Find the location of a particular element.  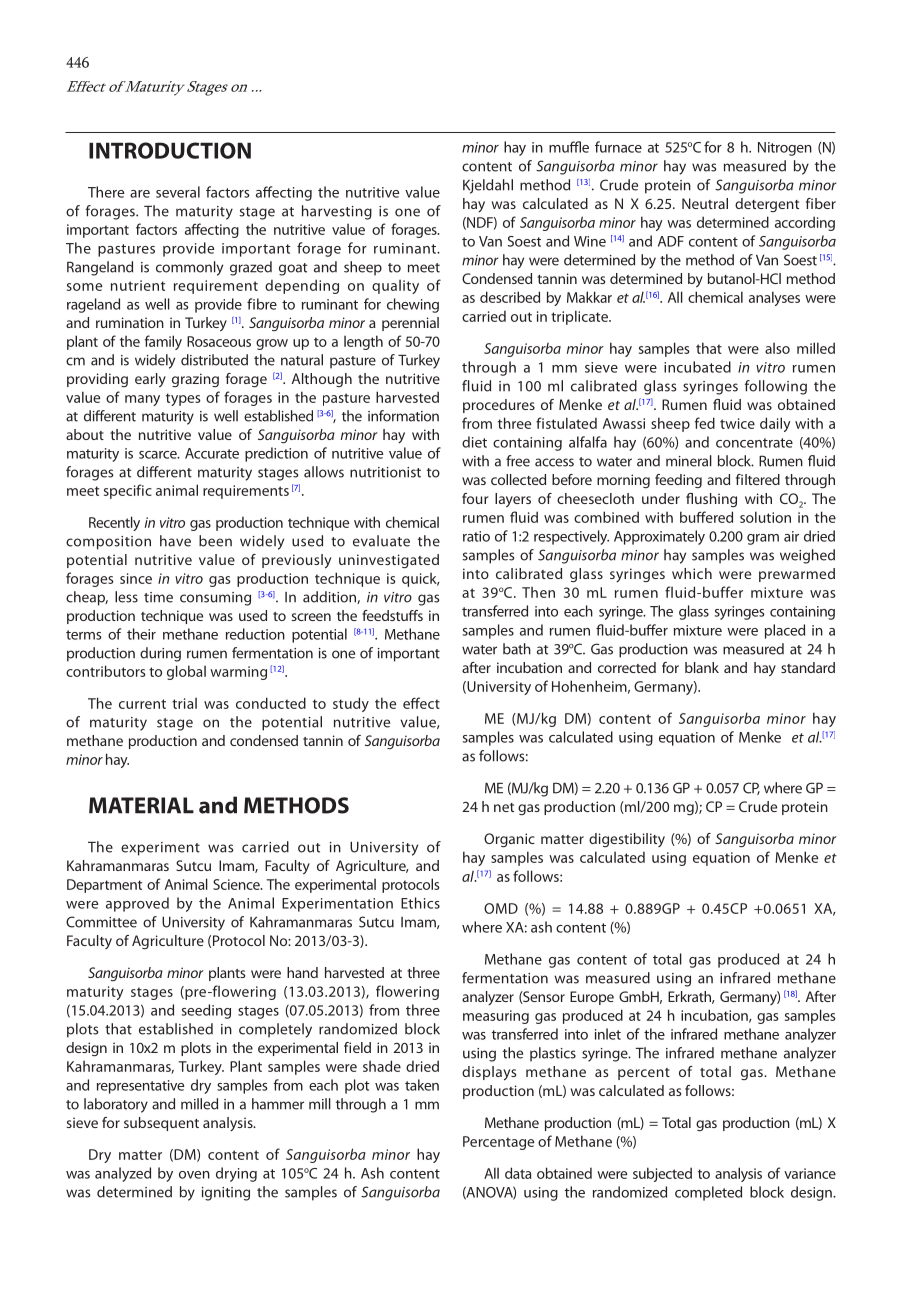

muffle is located at coordinates (569, 147).
